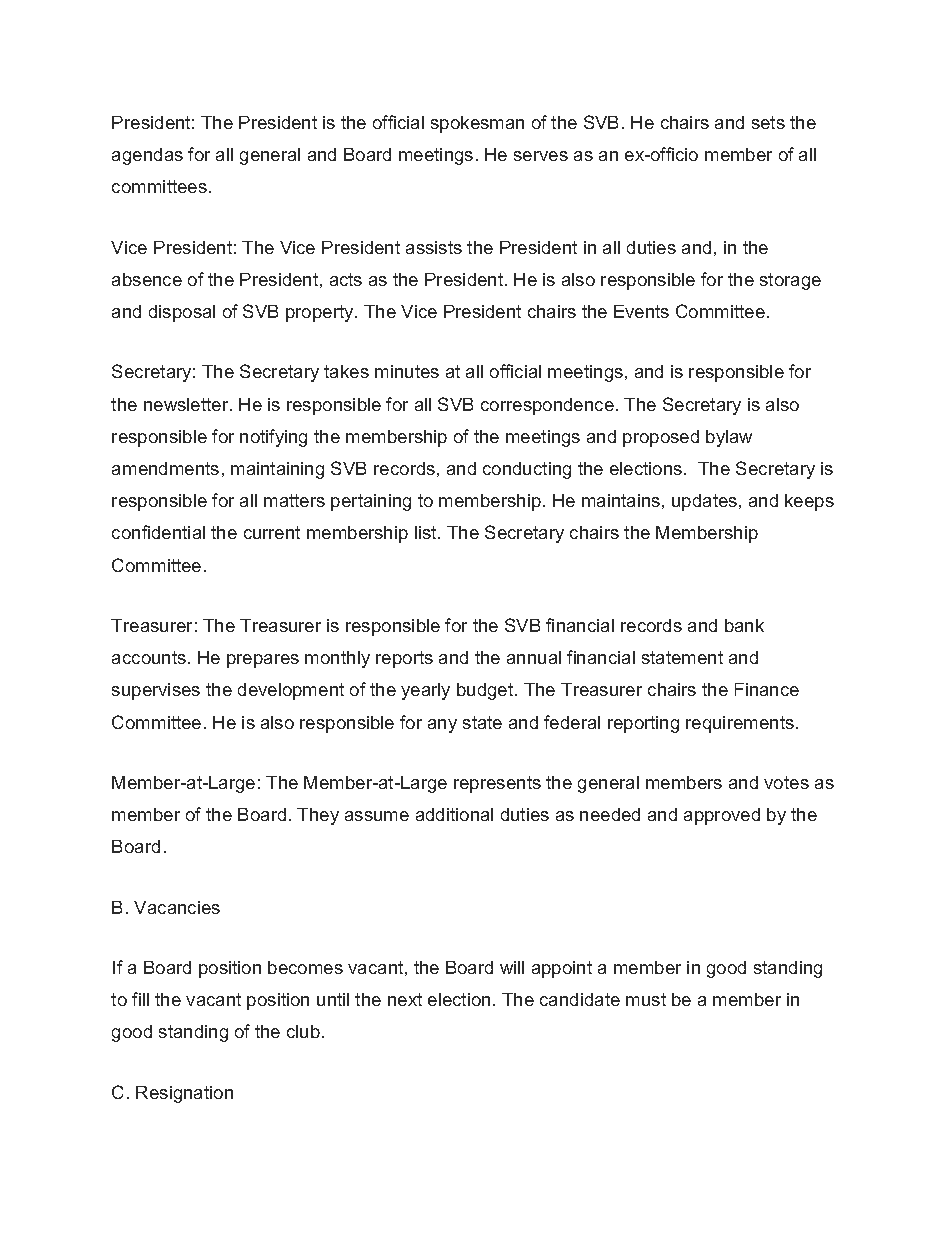 Image resolution: width=952 pixels, height=1233 pixels. Describe the element at coordinates (318, 816) in the document. I see `They` at that location.
